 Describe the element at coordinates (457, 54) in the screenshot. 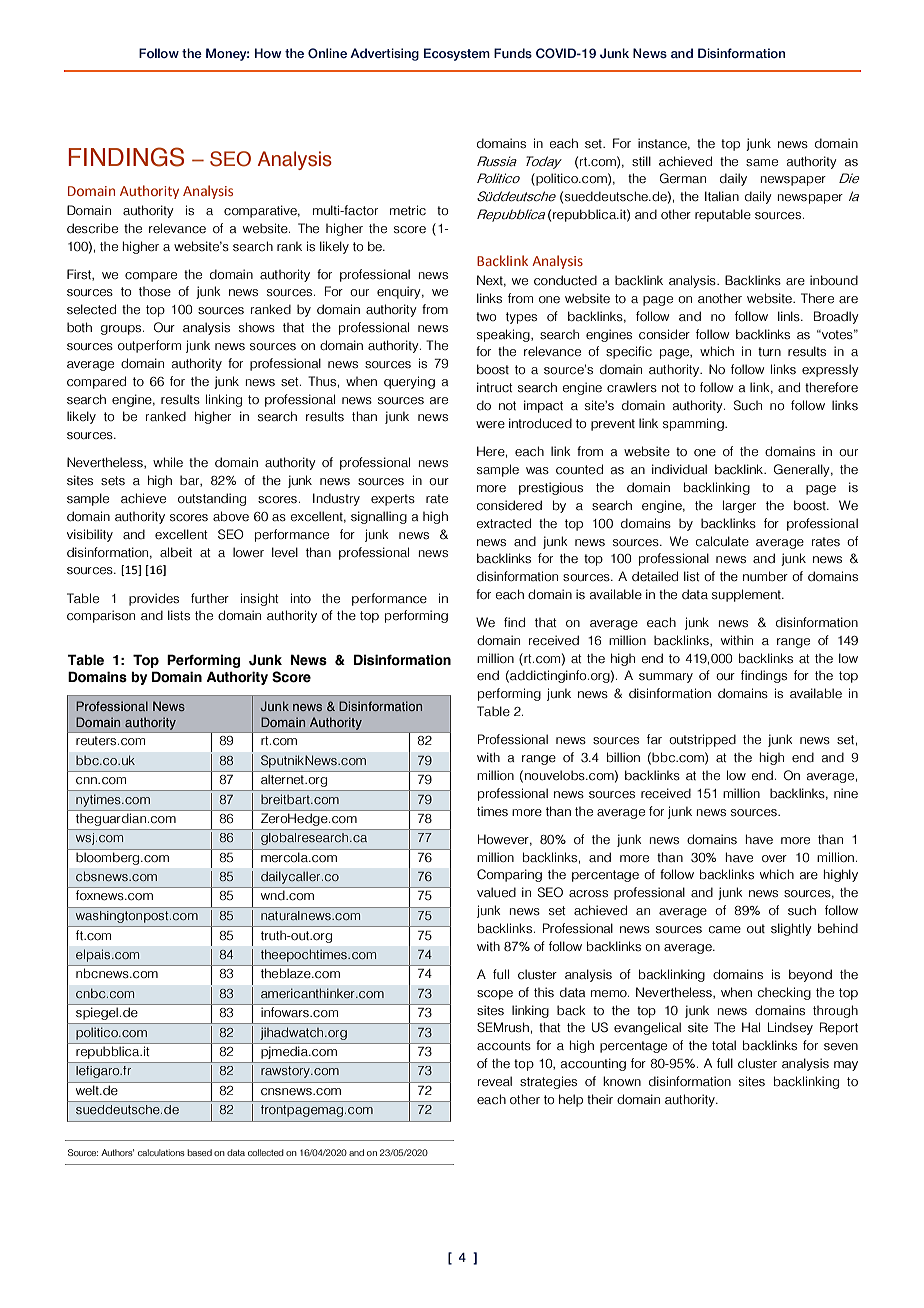

I see `Ecosystem` at that location.
